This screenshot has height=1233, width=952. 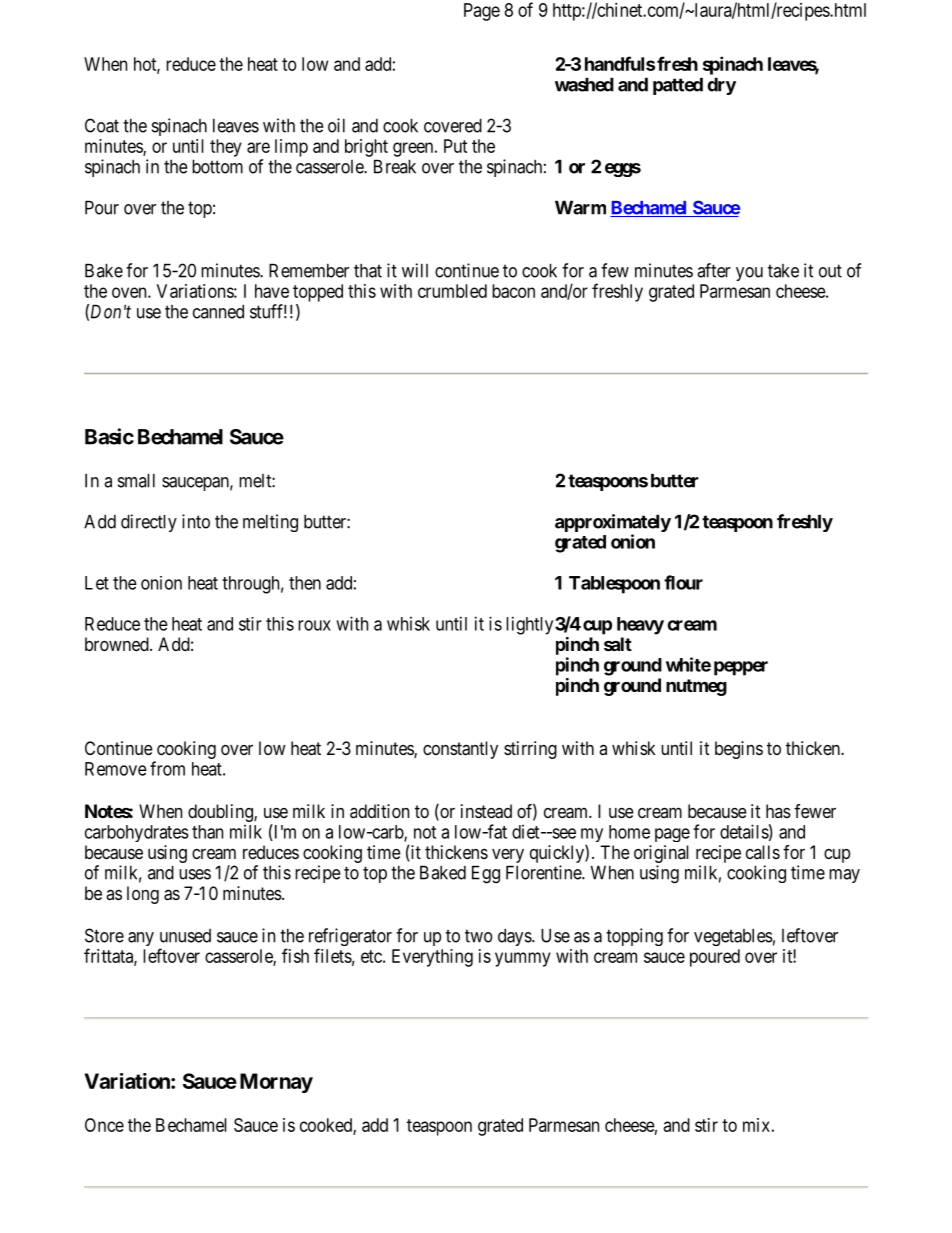 I want to click on dry, so click(x=721, y=86).
